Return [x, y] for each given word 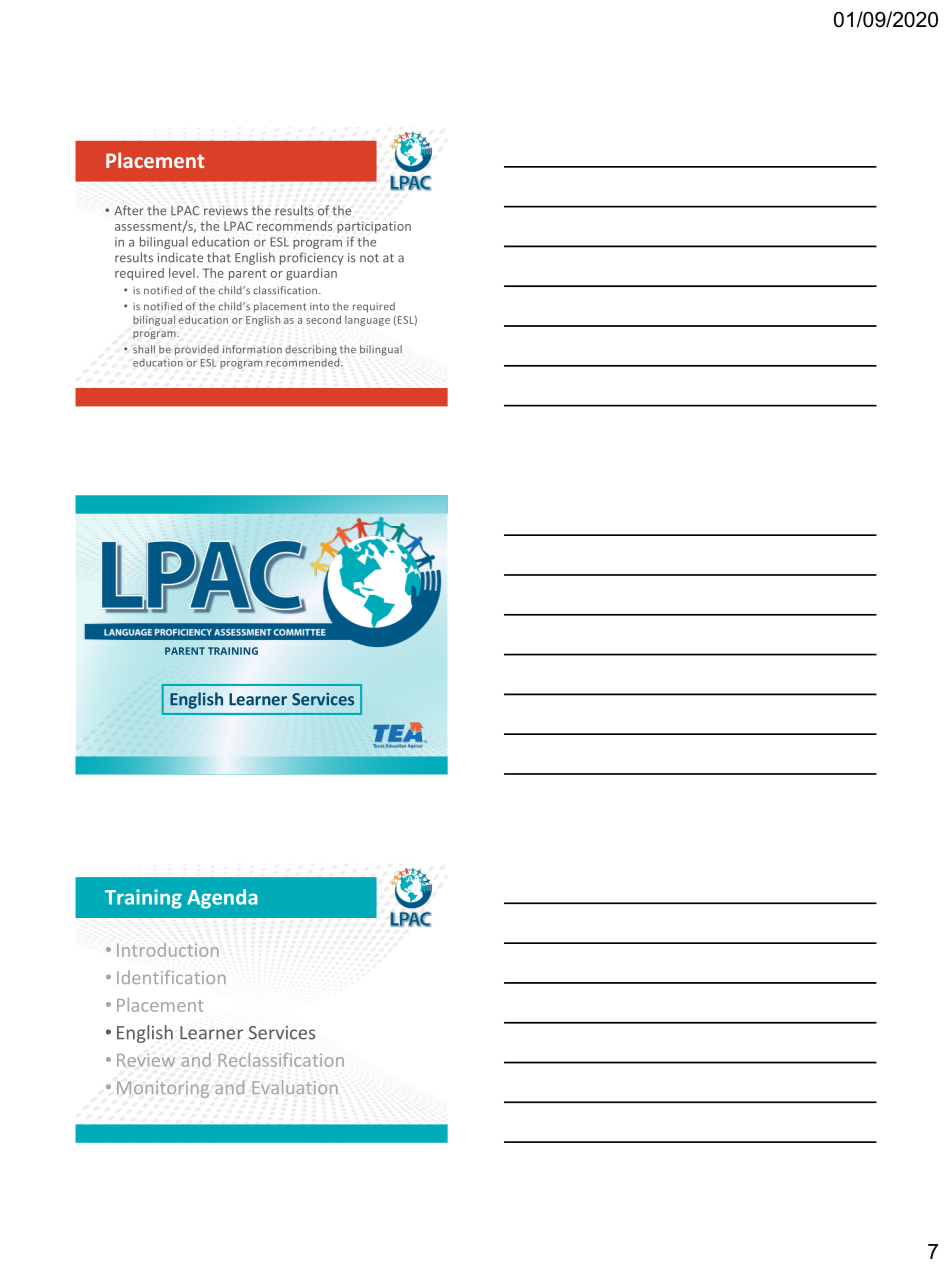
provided [197, 350]
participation [374, 227]
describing [311, 350]
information [252, 349]
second [323, 319]
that [219, 257]
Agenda [222, 899]
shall [144, 349]
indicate [180, 257]
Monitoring [163, 1089]
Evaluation [295, 1087]
